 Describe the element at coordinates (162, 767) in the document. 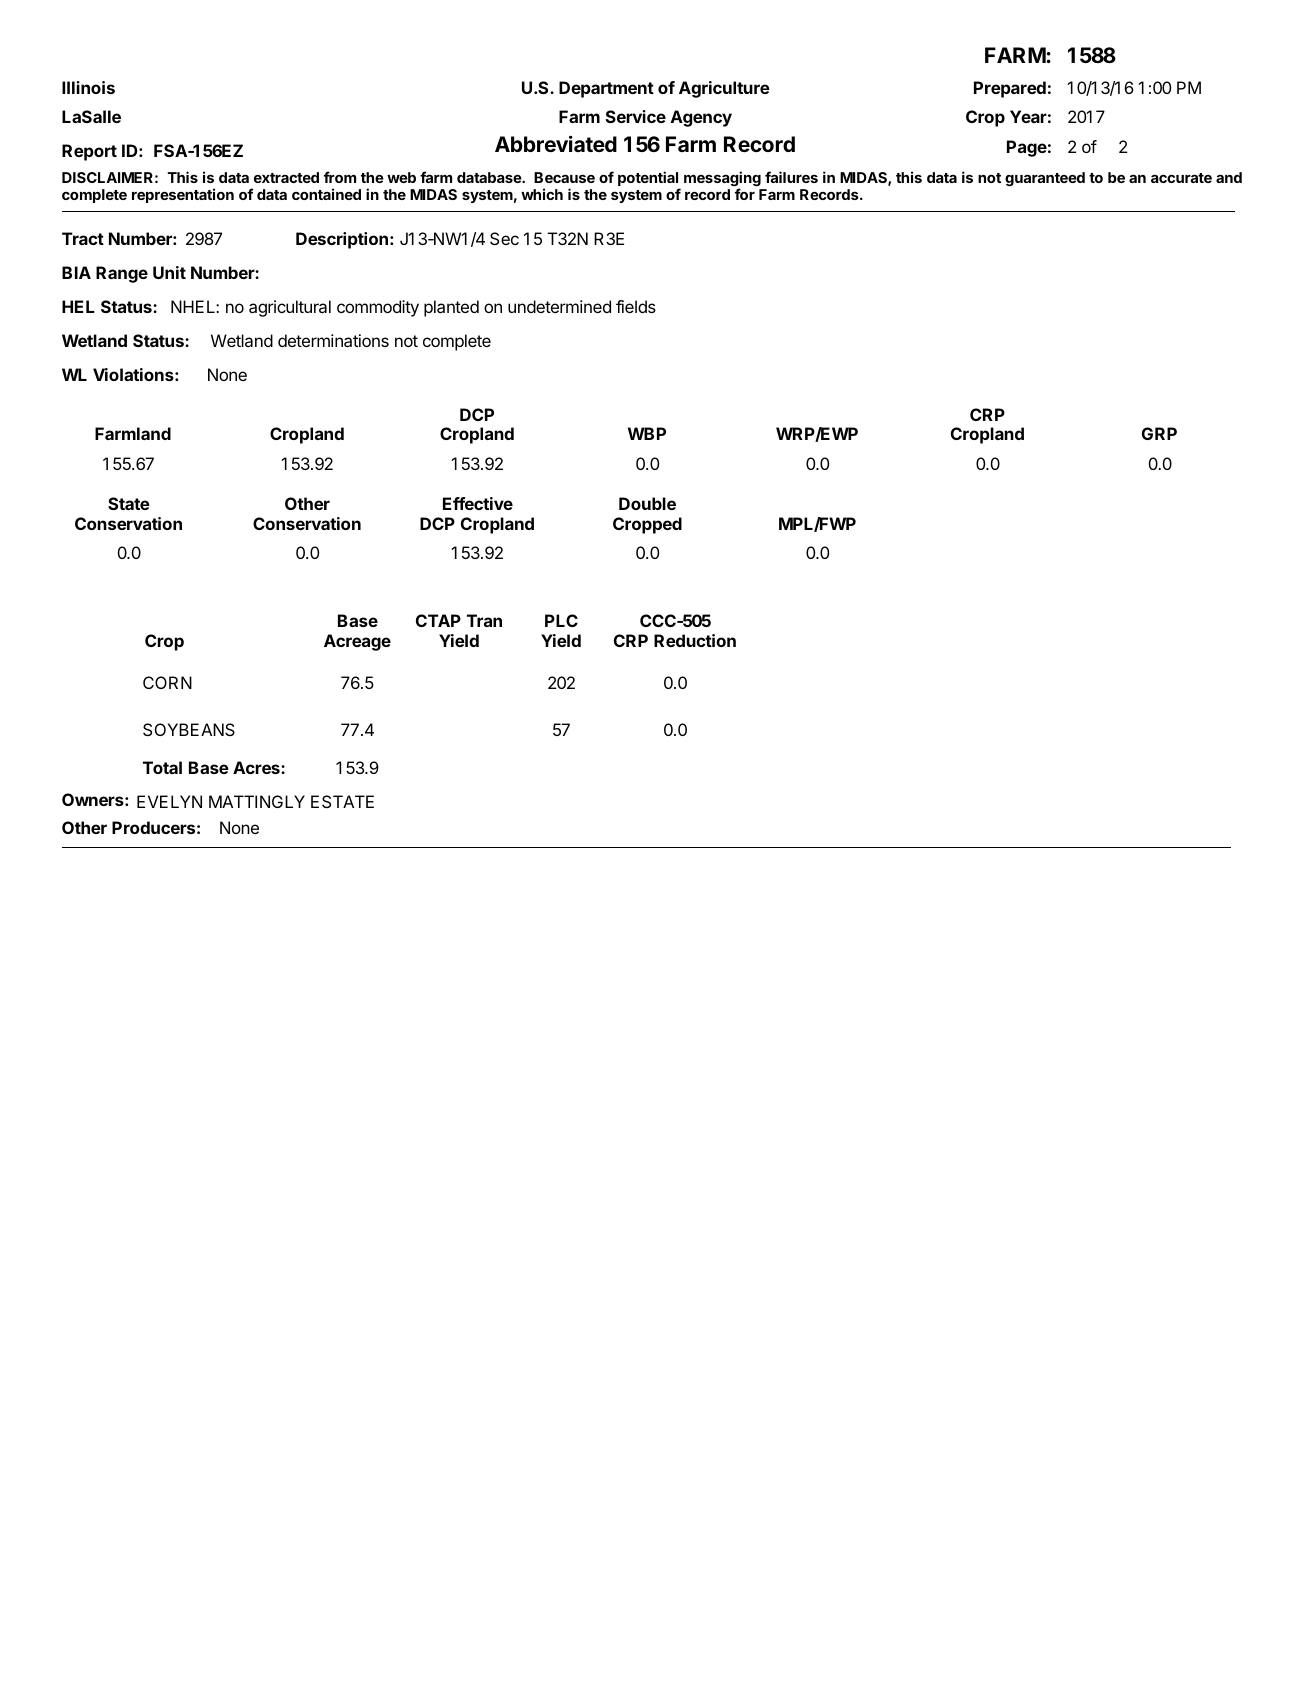

I see `Total` at that location.
